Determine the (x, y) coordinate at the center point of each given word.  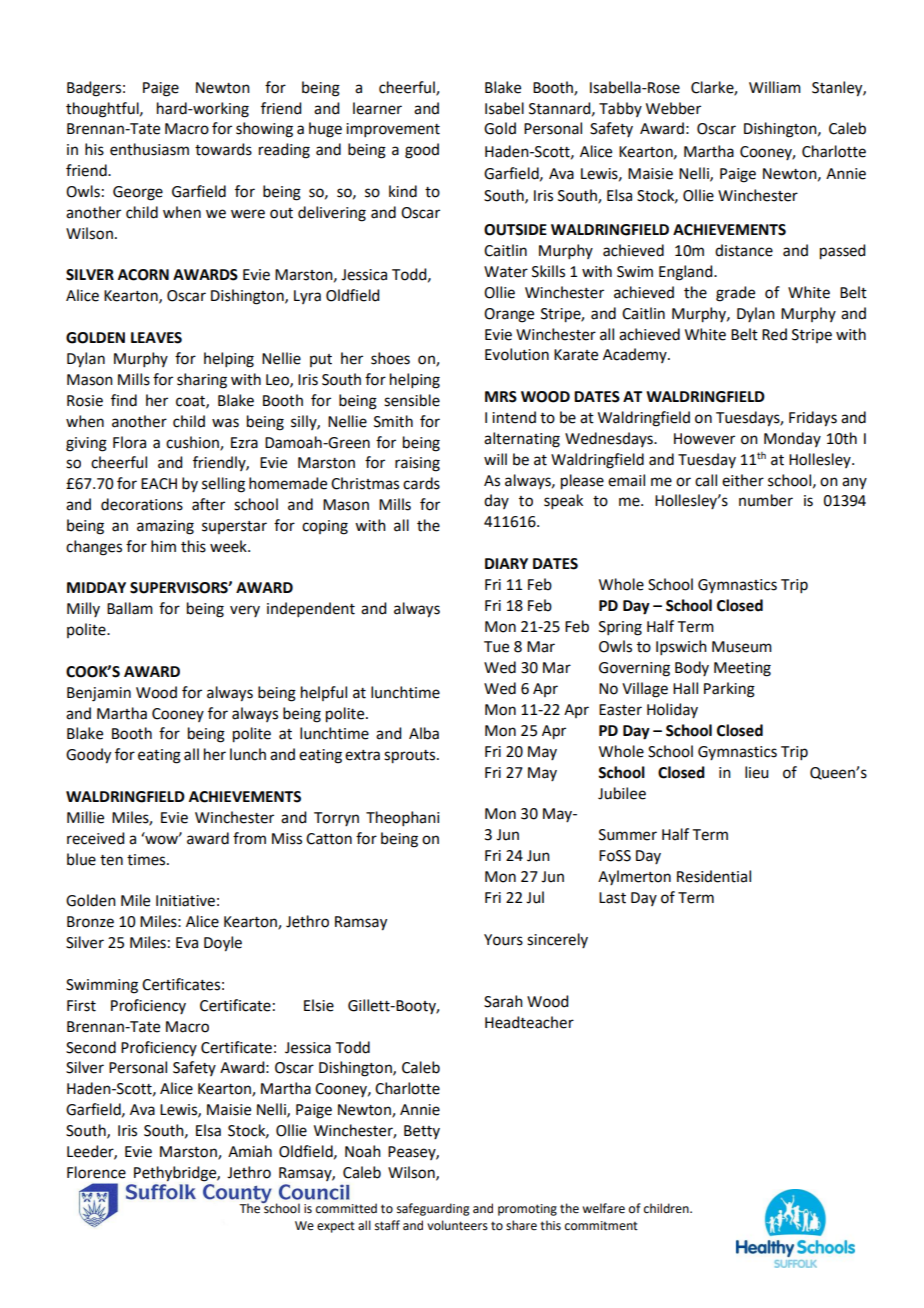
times (147, 860)
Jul (535, 897)
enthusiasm (149, 149)
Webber (673, 108)
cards (421, 483)
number (766, 500)
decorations (142, 504)
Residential (714, 876)
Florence (96, 1172)
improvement (393, 130)
